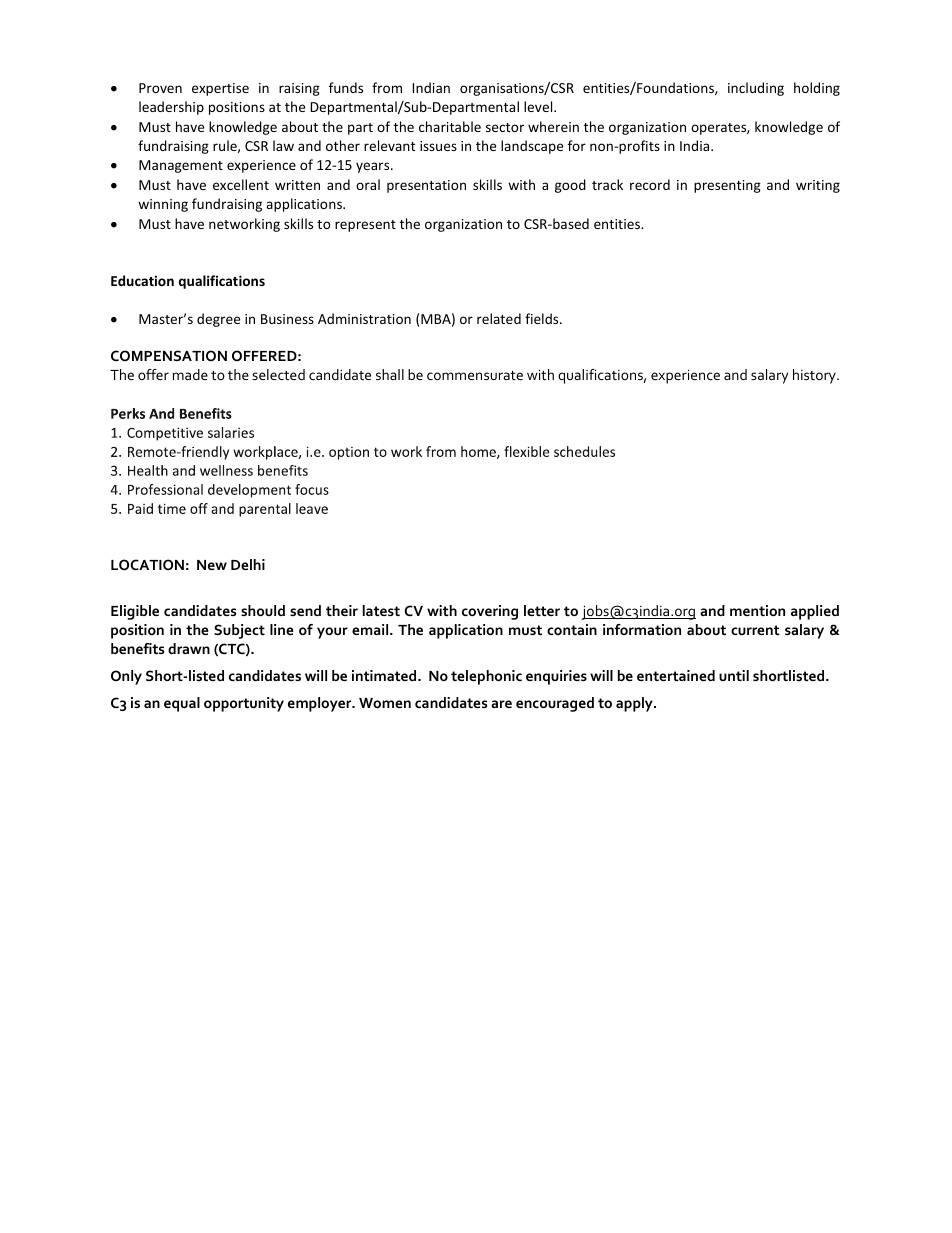  What do you see at coordinates (171, 108) in the screenshot?
I see `leadership` at bounding box center [171, 108].
